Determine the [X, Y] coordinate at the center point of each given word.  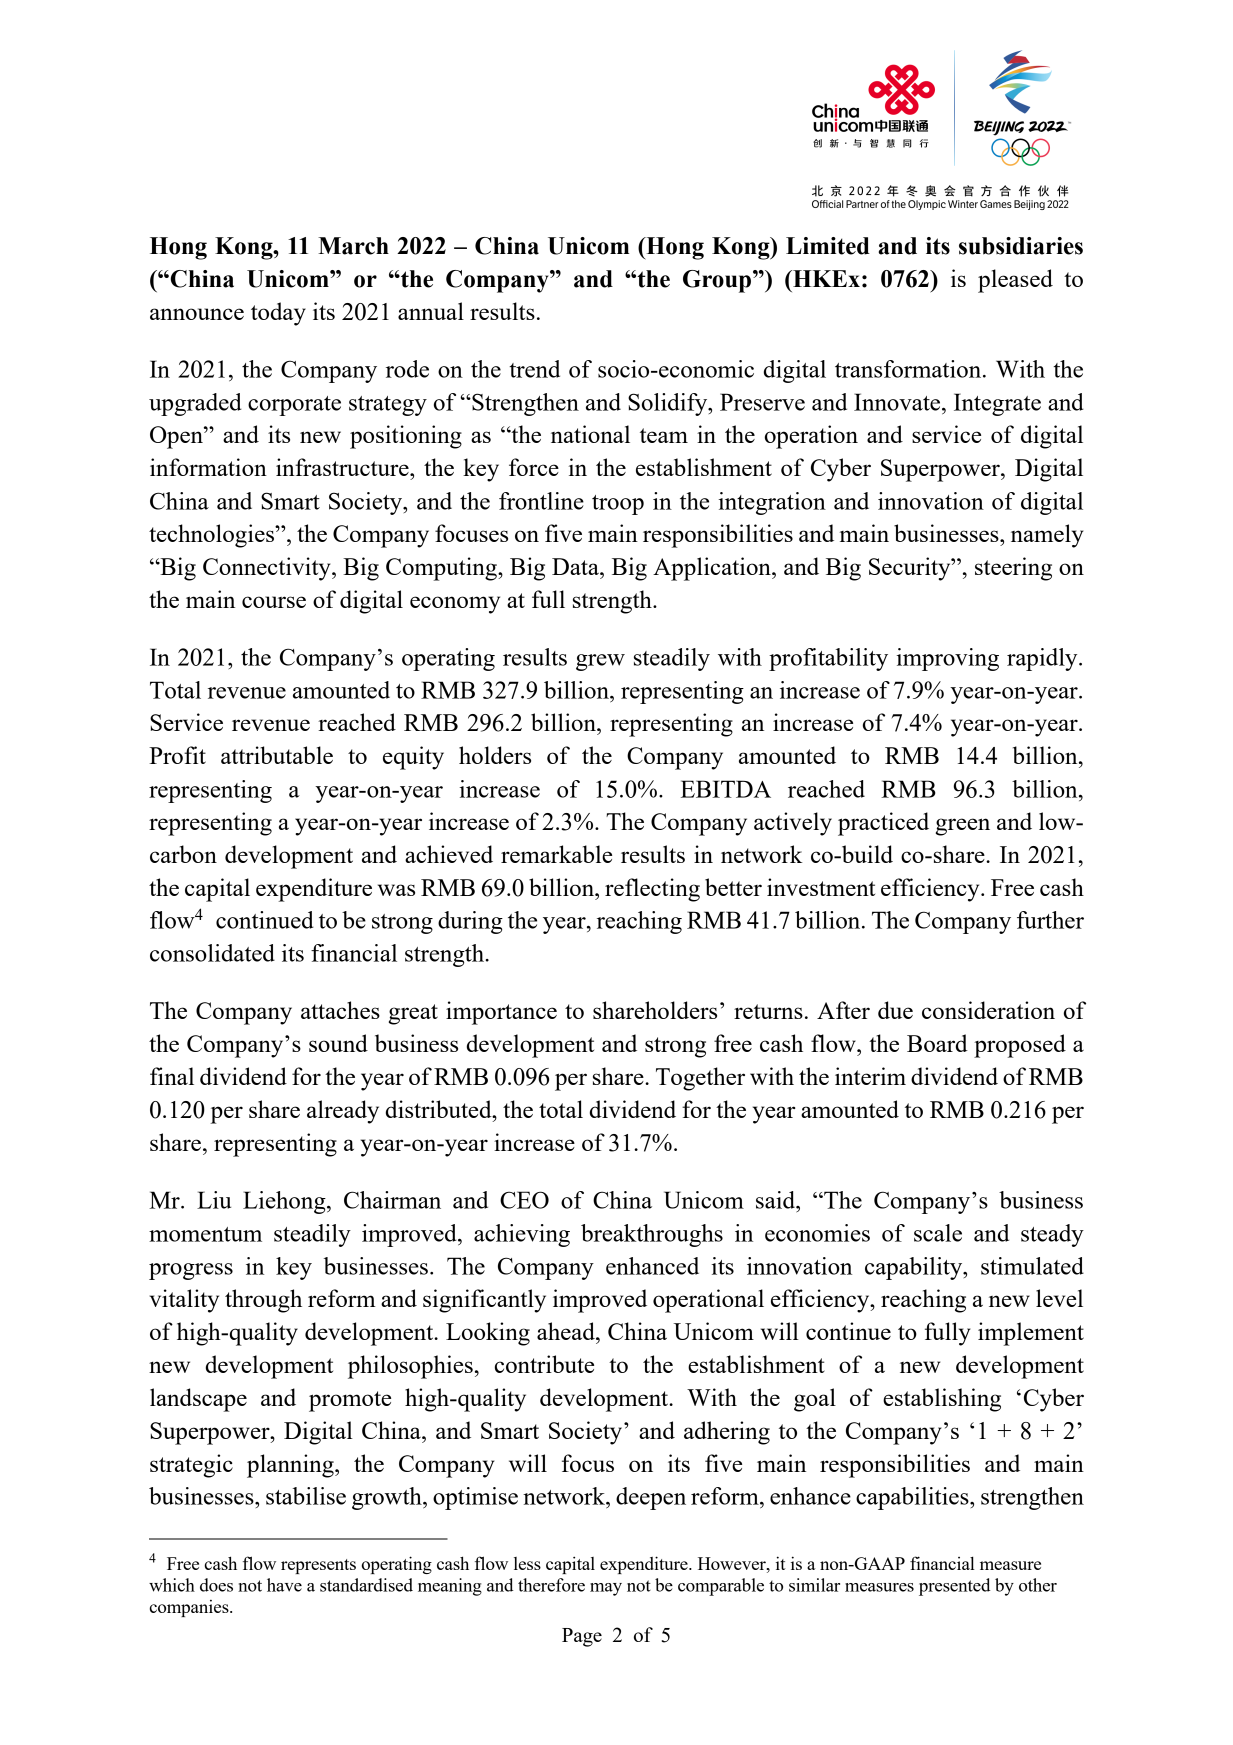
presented [954, 1587]
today [278, 314]
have [284, 1585]
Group [717, 281]
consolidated [212, 953]
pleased [1015, 281]
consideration [988, 1010]
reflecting [652, 890]
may [606, 1589]
